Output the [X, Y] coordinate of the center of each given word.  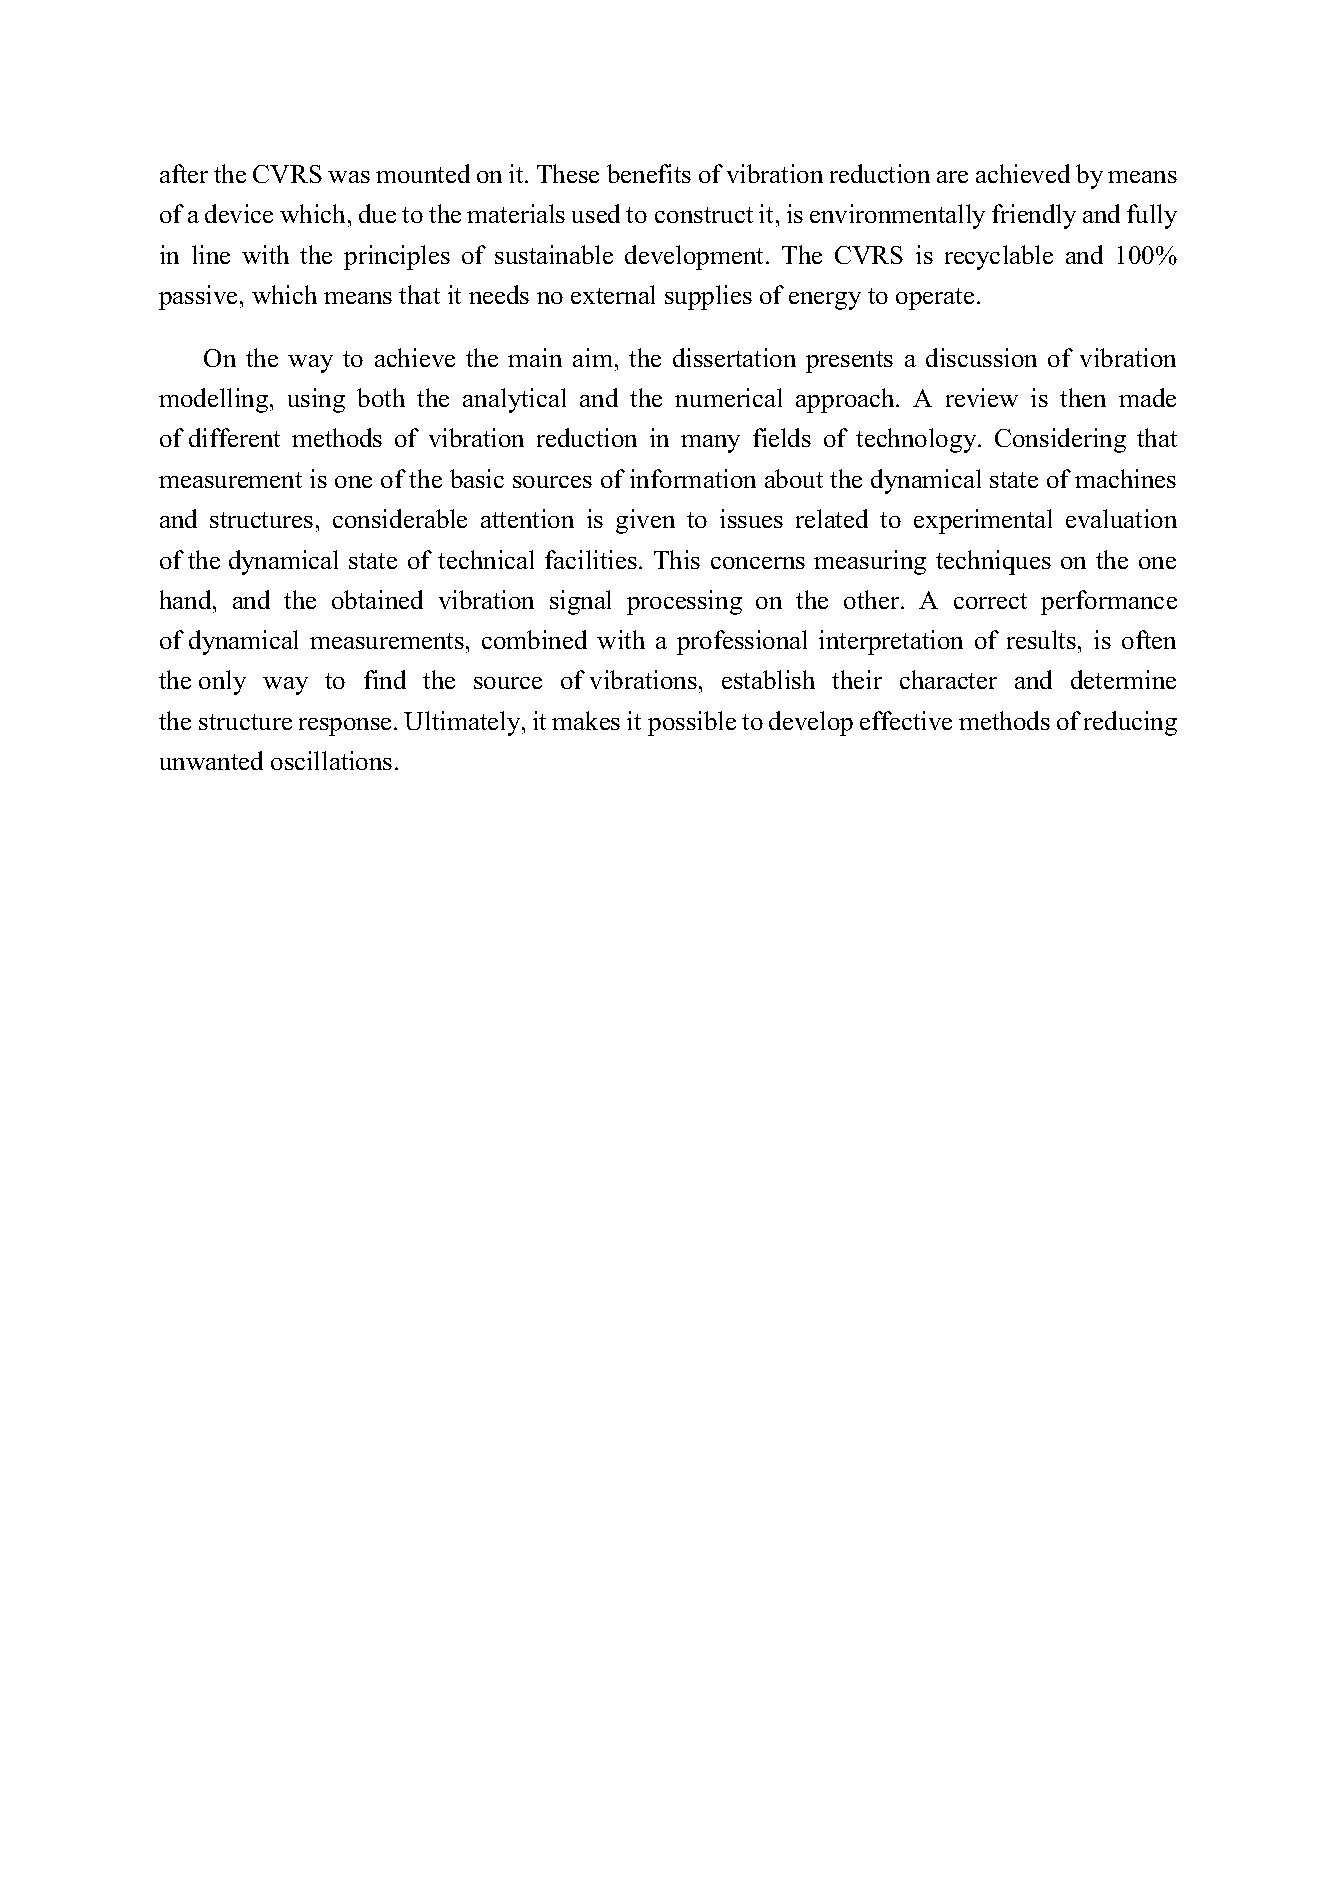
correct [990, 601]
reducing [1130, 723]
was [349, 177]
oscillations [331, 760]
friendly [1034, 216]
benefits [649, 173]
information [693, 478]
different [234, 437]
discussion [981, 357]
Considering [1060, 440]
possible [692, 723]
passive [198, 297]
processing [684, 602]
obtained [377, 599]
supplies [708, 297]
